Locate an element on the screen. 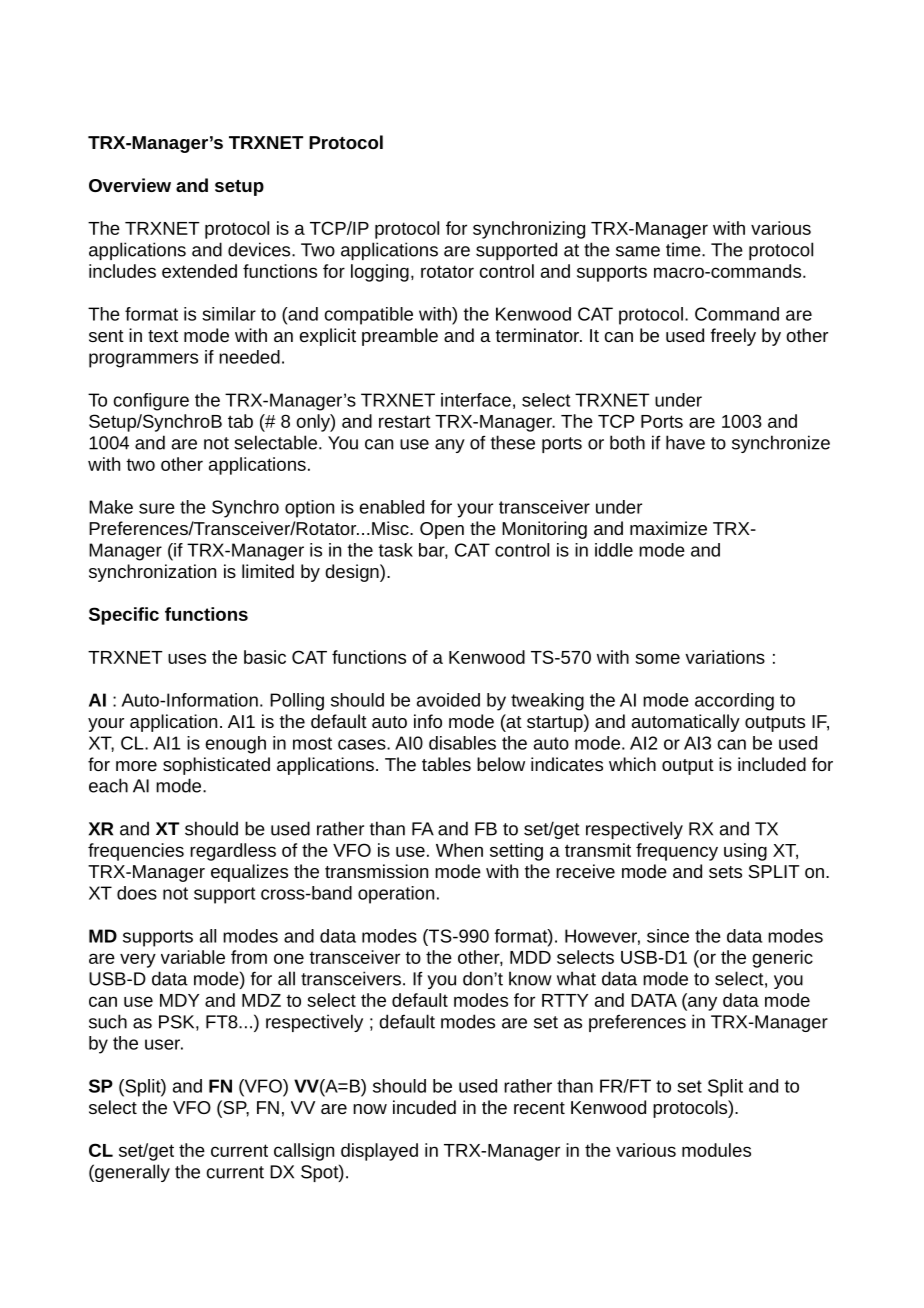 This screenshot has height=1308, width=924. displayed is located at coordinates (379, 1152).
